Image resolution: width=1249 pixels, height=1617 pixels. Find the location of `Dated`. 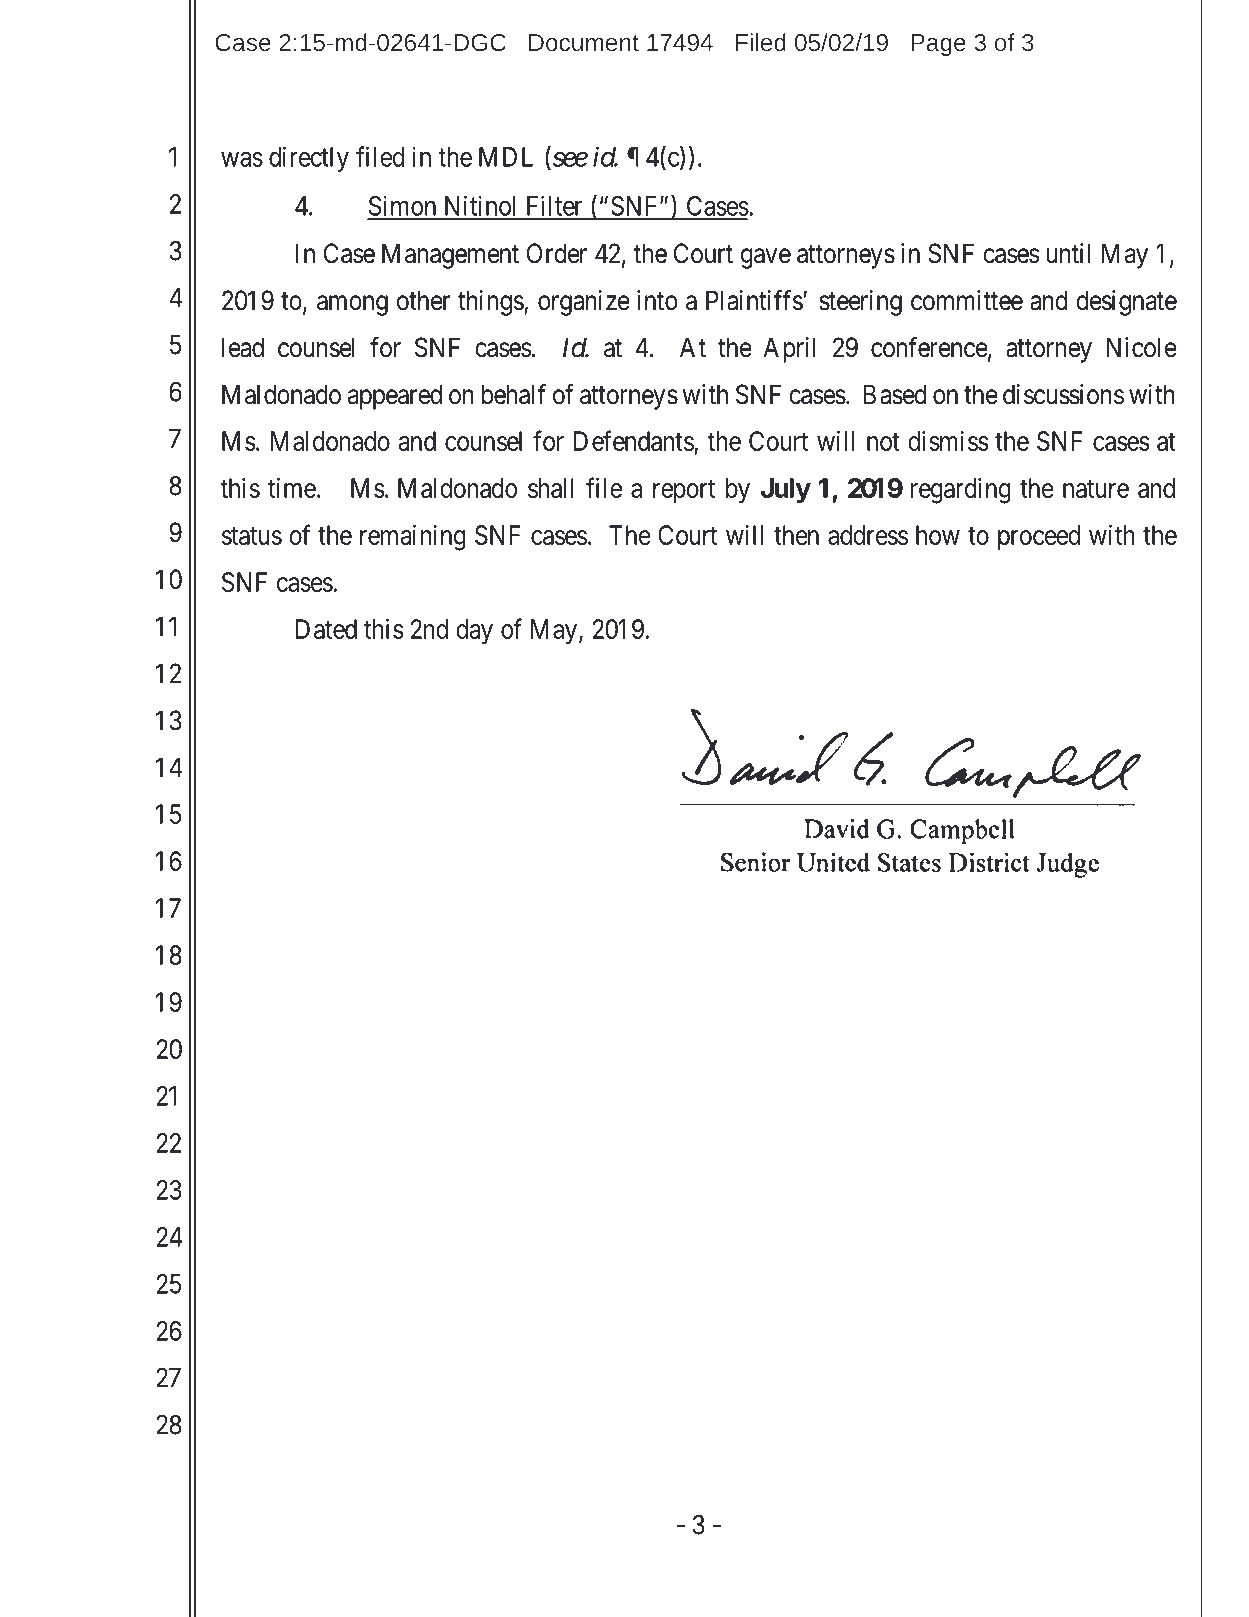

Dated is located at coordinates (326, 629).
